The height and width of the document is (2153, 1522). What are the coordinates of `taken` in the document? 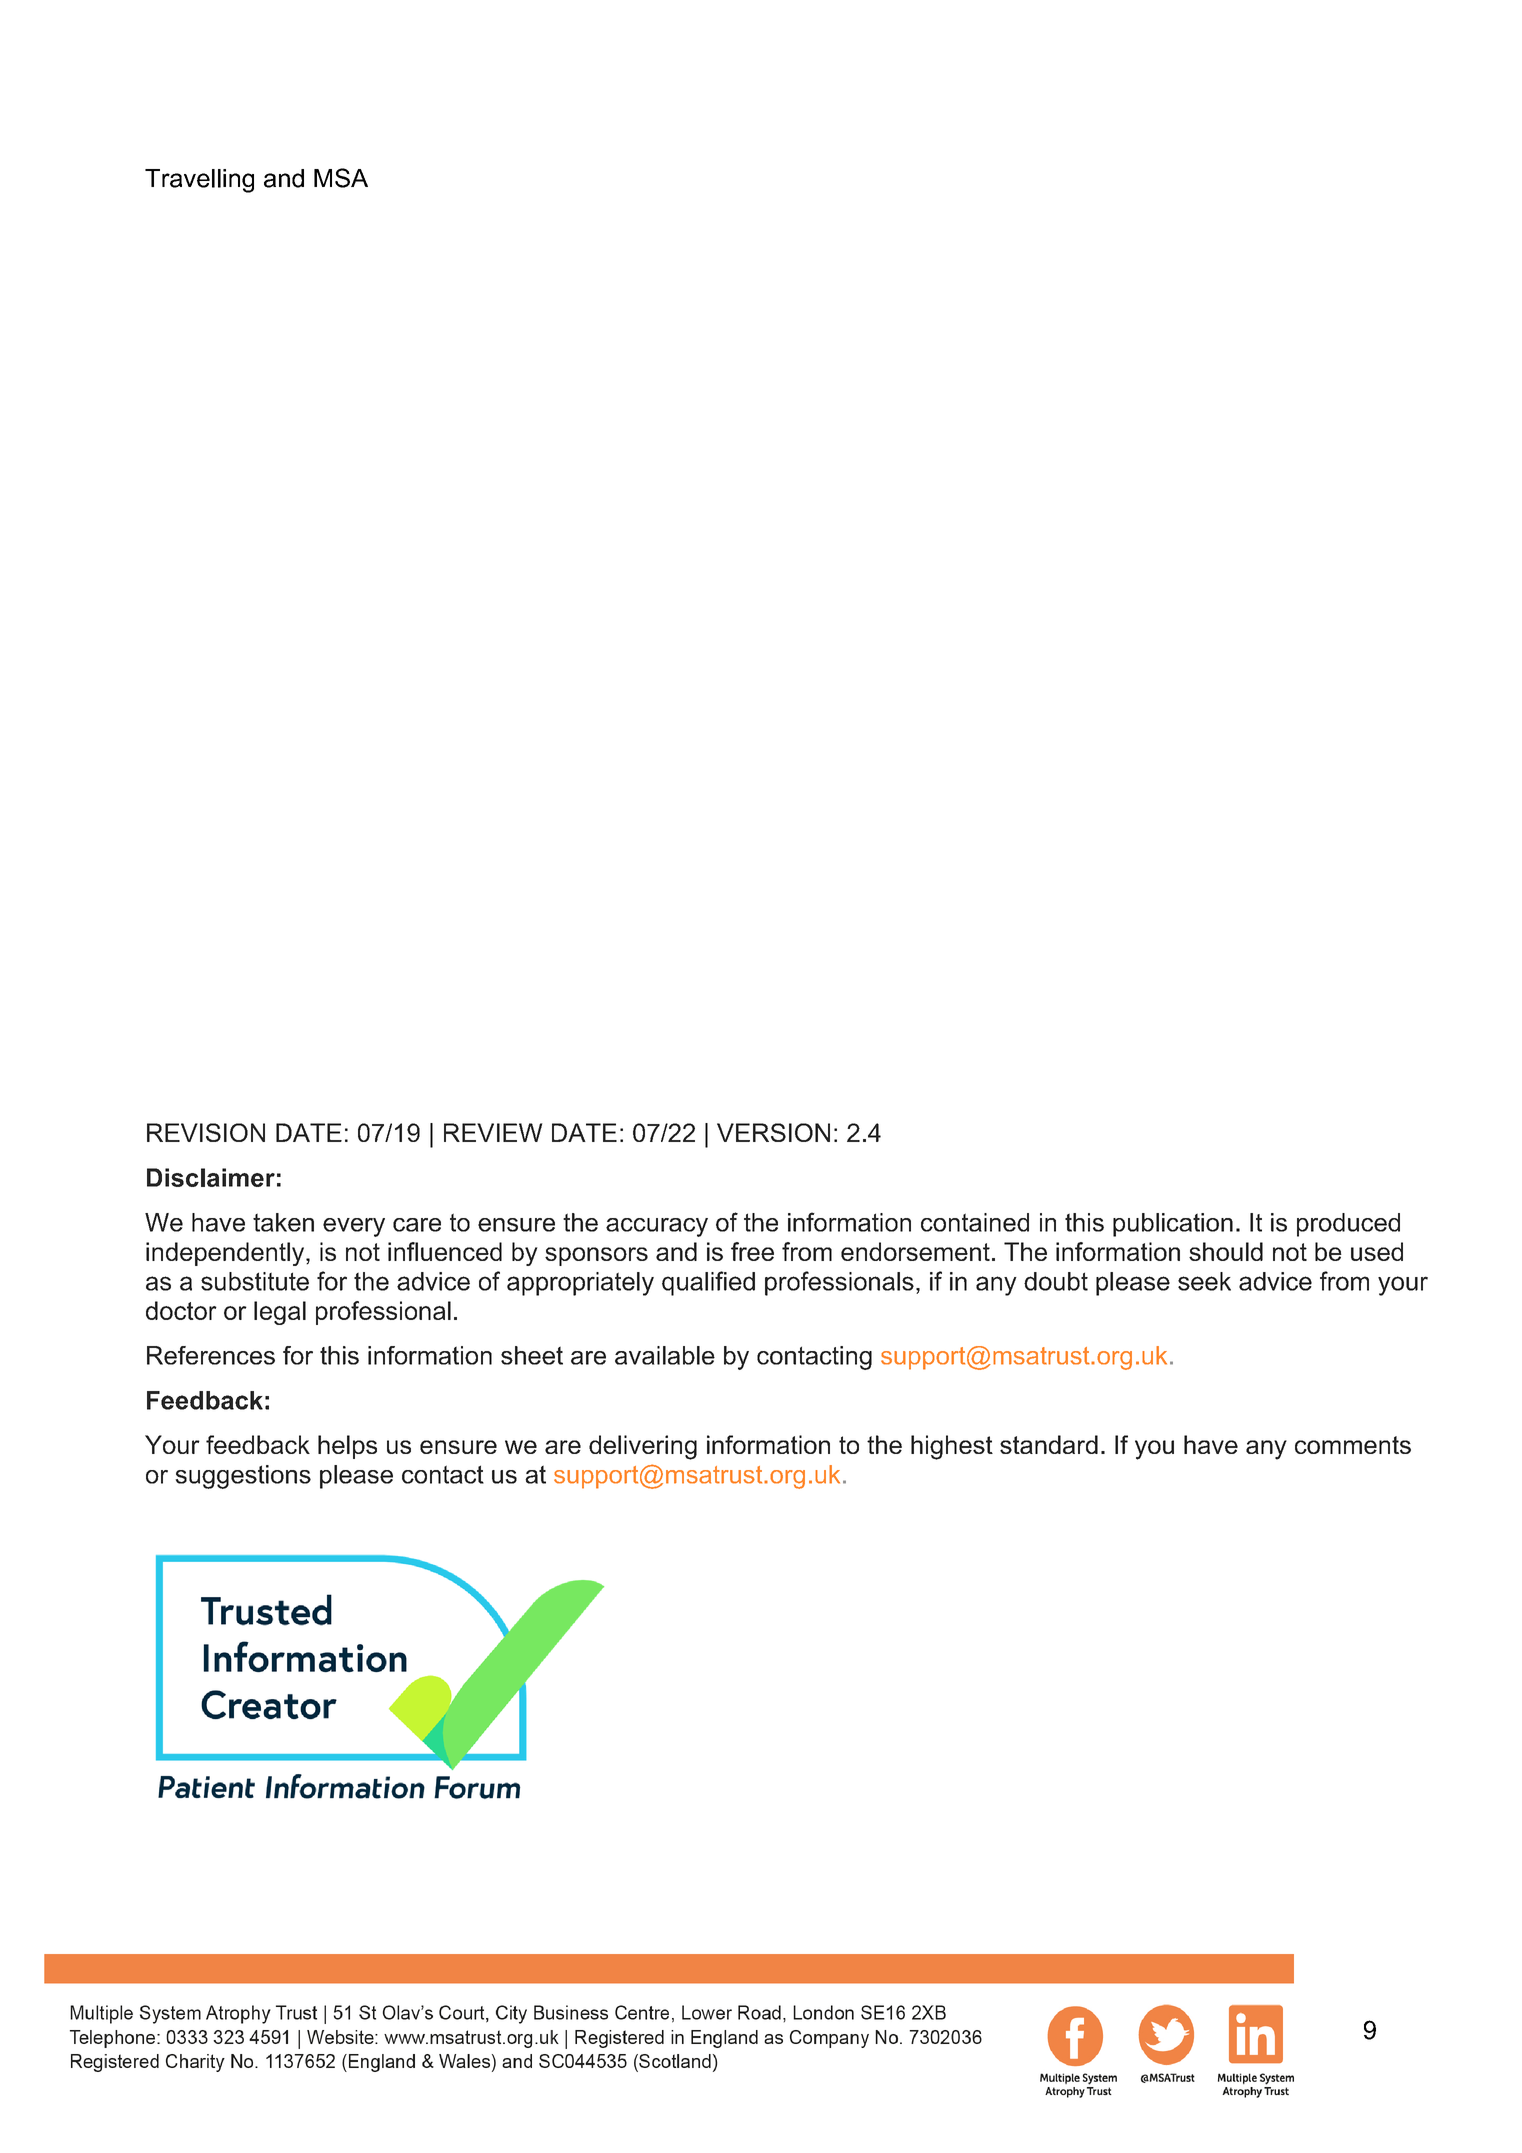 It's located at (283, 1222).
